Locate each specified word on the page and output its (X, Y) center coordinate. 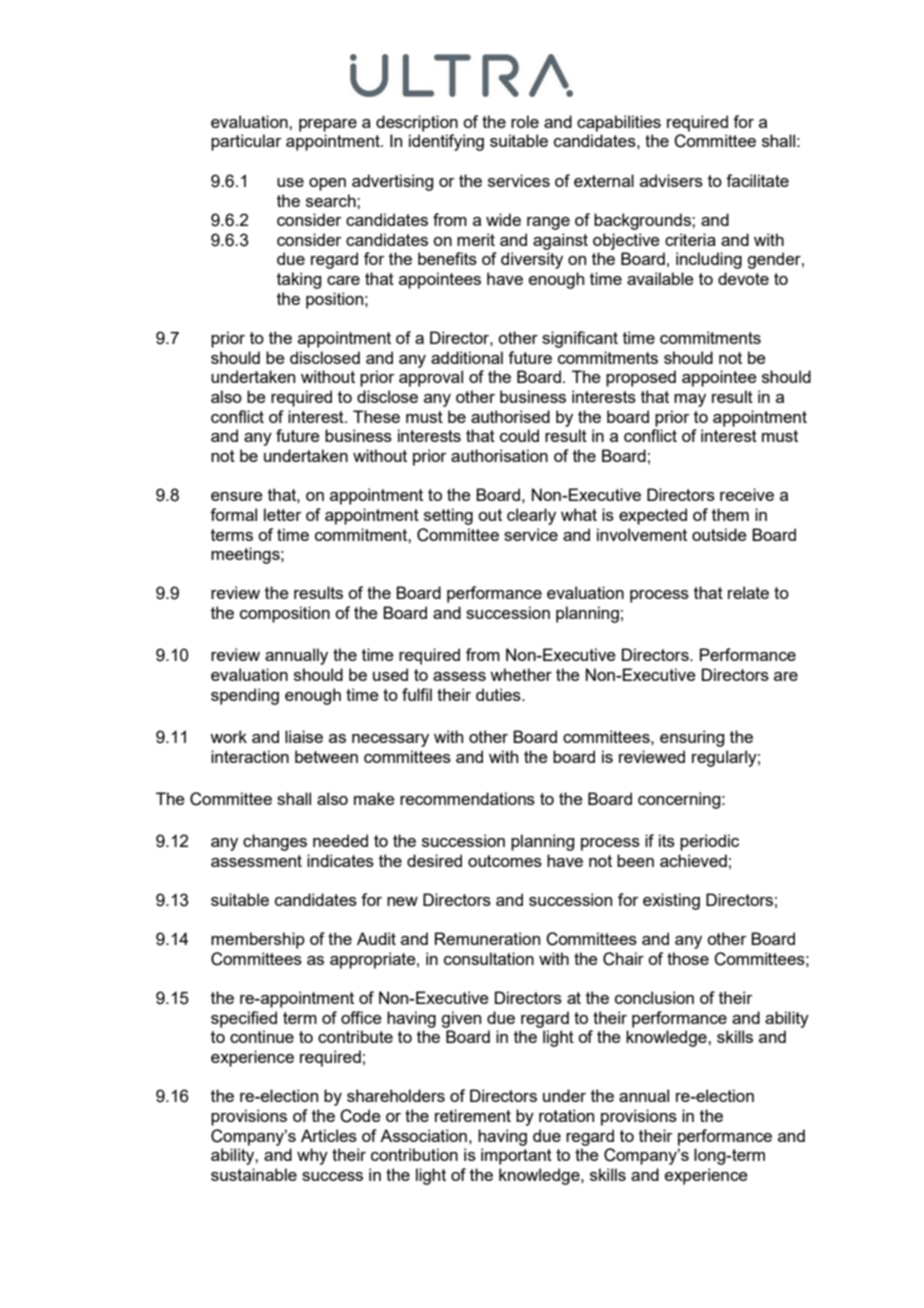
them (730, 514)
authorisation (499, 455)
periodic (709, 842)
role (525, 121)
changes (275, 842)
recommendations (467, 798)
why (312, 1156)
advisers (671, 180)
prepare (328, 125)
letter (283, 514)
